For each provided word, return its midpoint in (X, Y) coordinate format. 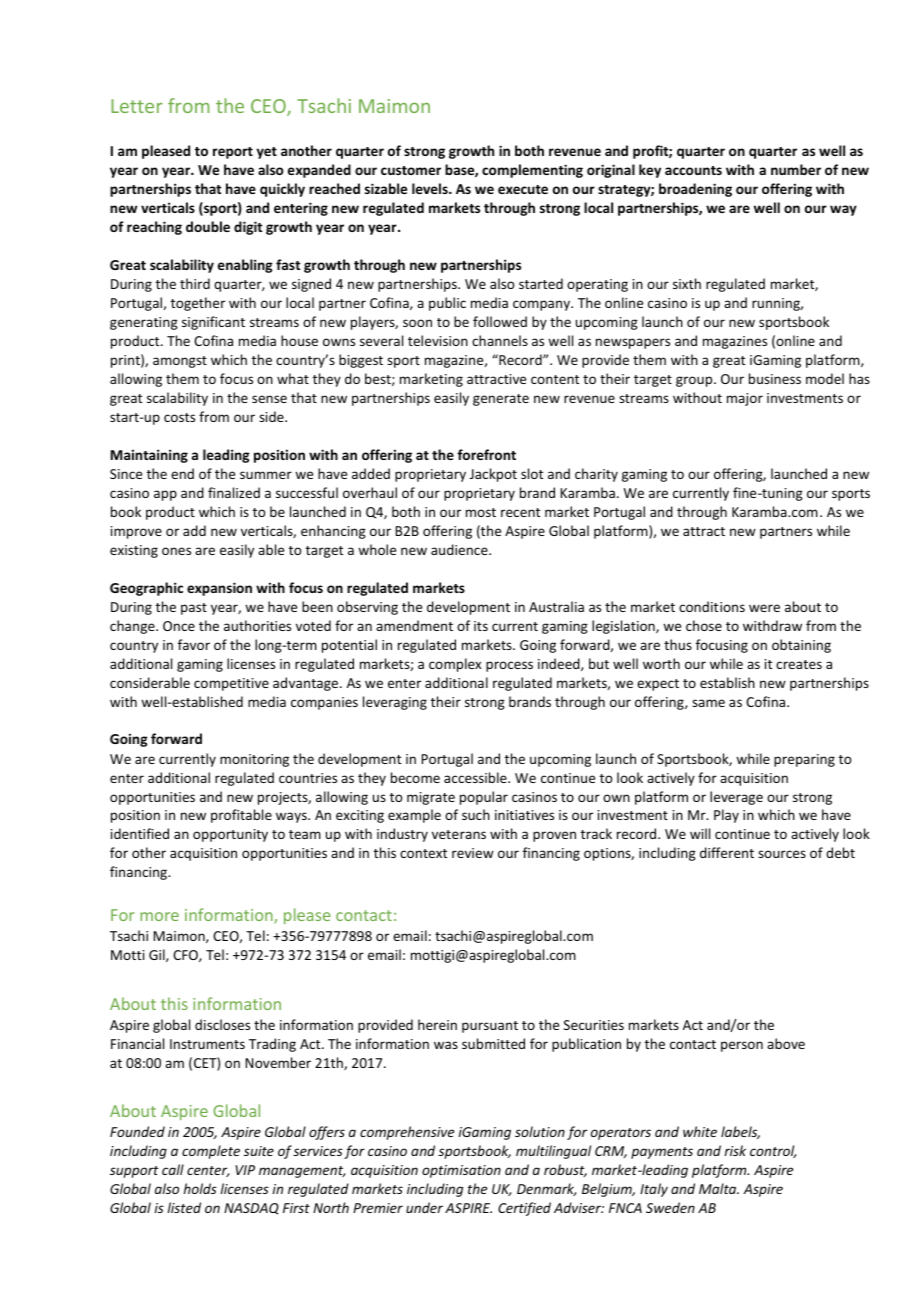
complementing (532, 171)
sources (782, 854)
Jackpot (493, 475)
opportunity (230, 835)
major (745, 399)
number (796, 169)
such (476, 814)
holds (200, 1188)
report (233, 153)
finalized (234, 492)
